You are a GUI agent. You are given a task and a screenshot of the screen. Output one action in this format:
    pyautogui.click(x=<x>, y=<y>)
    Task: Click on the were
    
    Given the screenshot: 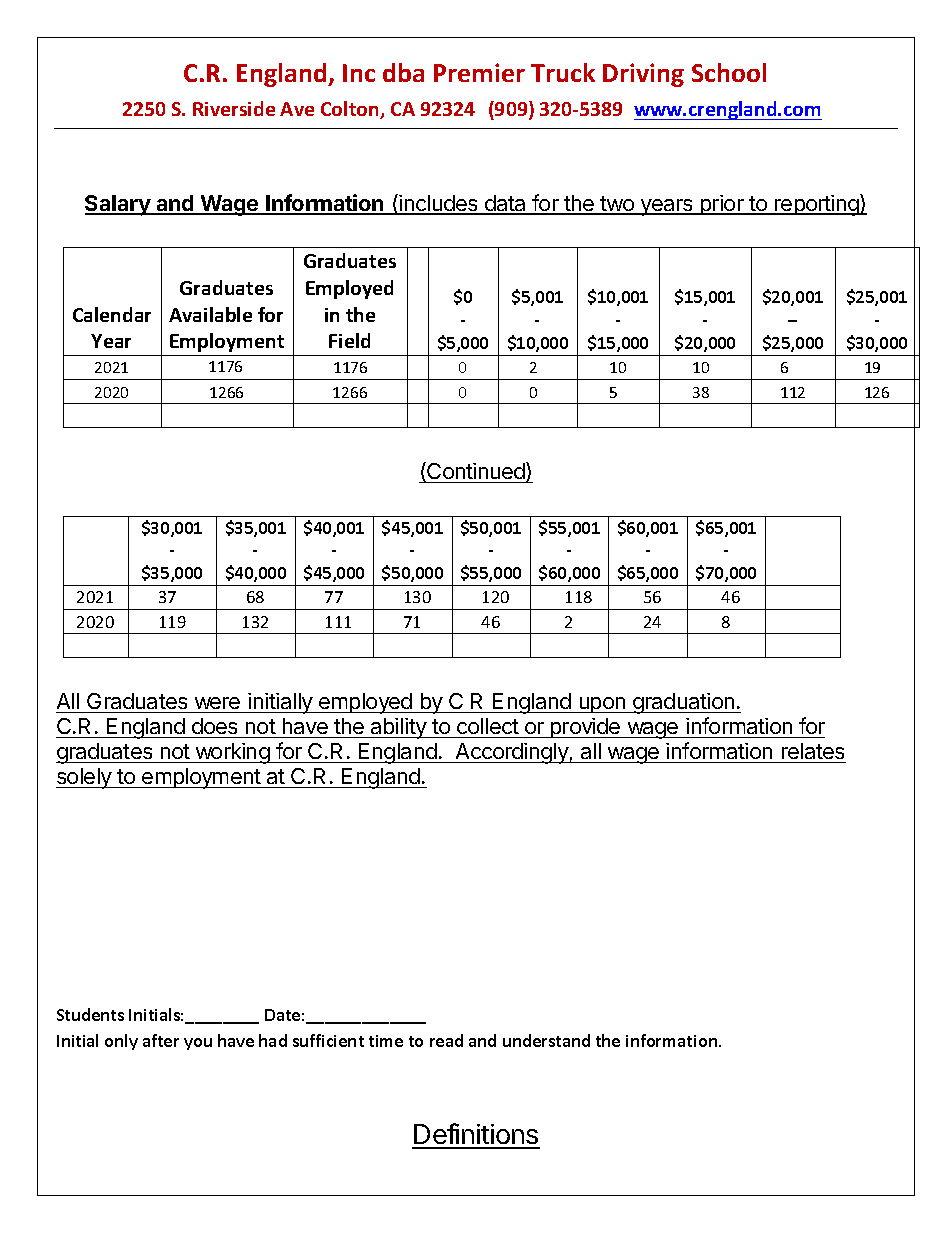 What is the action you would take?
    pyautogui.click(x=217, y=703)
